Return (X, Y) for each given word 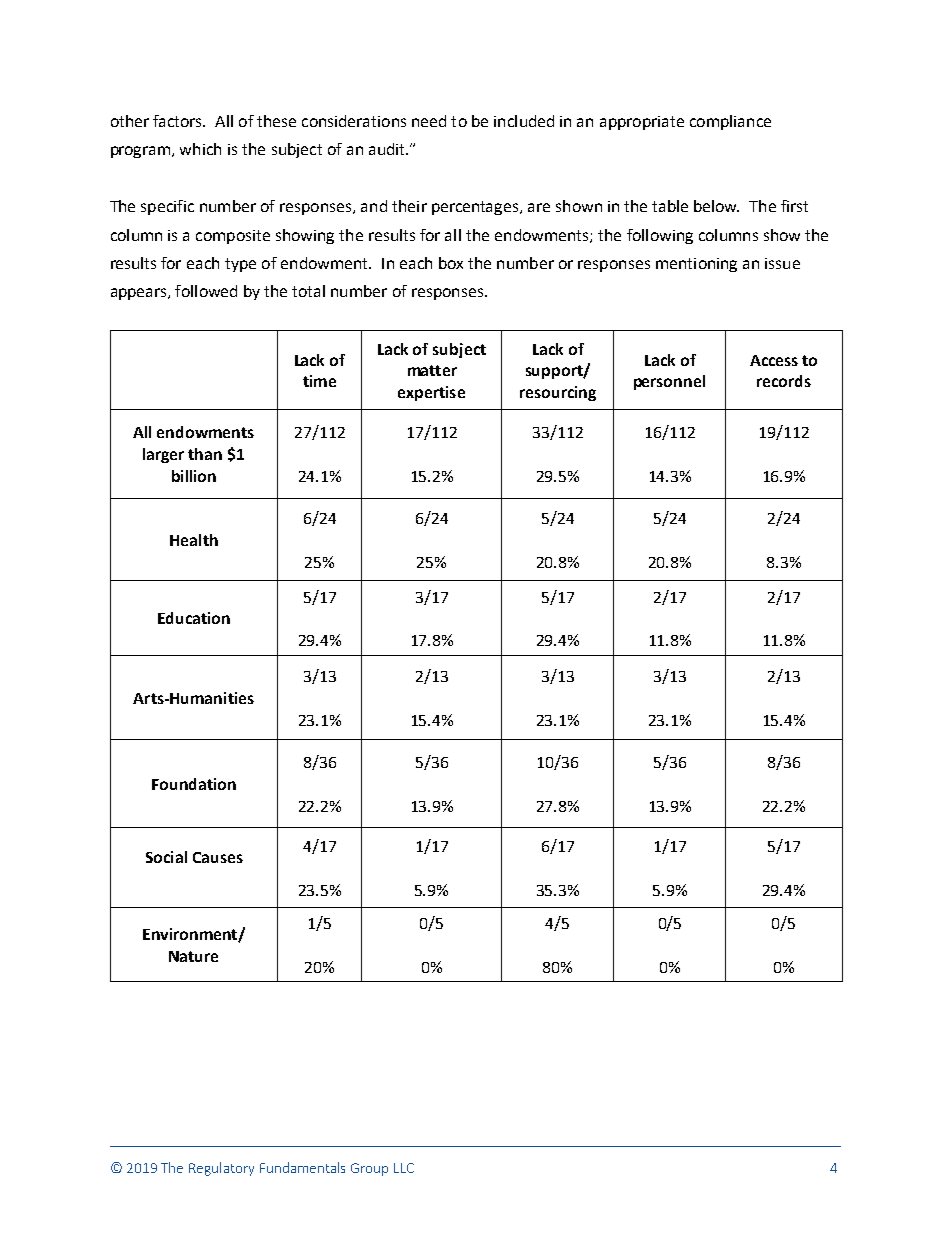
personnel (669, 382)
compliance (730, 122)
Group (369, 1169)
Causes (218, 857)
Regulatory (221, 1169)
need (429, 121)
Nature (193, 956)
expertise (431, 393)
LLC (404, 1168)
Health (194, 540)
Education (194, 618)
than (205, 454)
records (784, 381)
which (200, 149)
